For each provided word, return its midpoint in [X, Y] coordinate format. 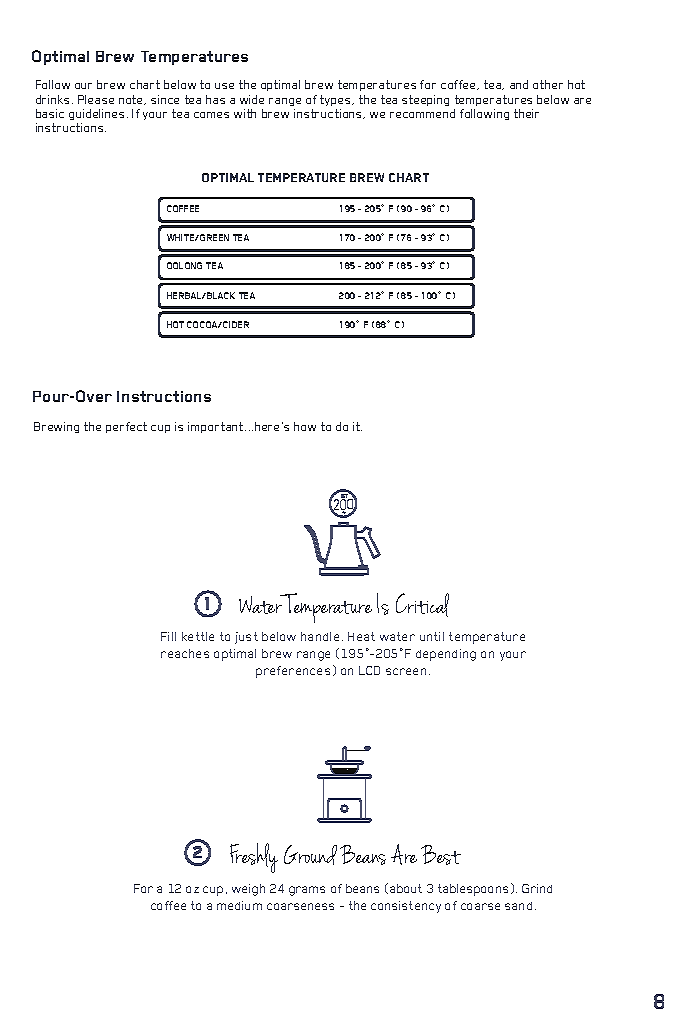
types [336, 100]
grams [307, 891]
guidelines [96, 114]
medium [239, 905]
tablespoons [473, 890]
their [526, 113]
